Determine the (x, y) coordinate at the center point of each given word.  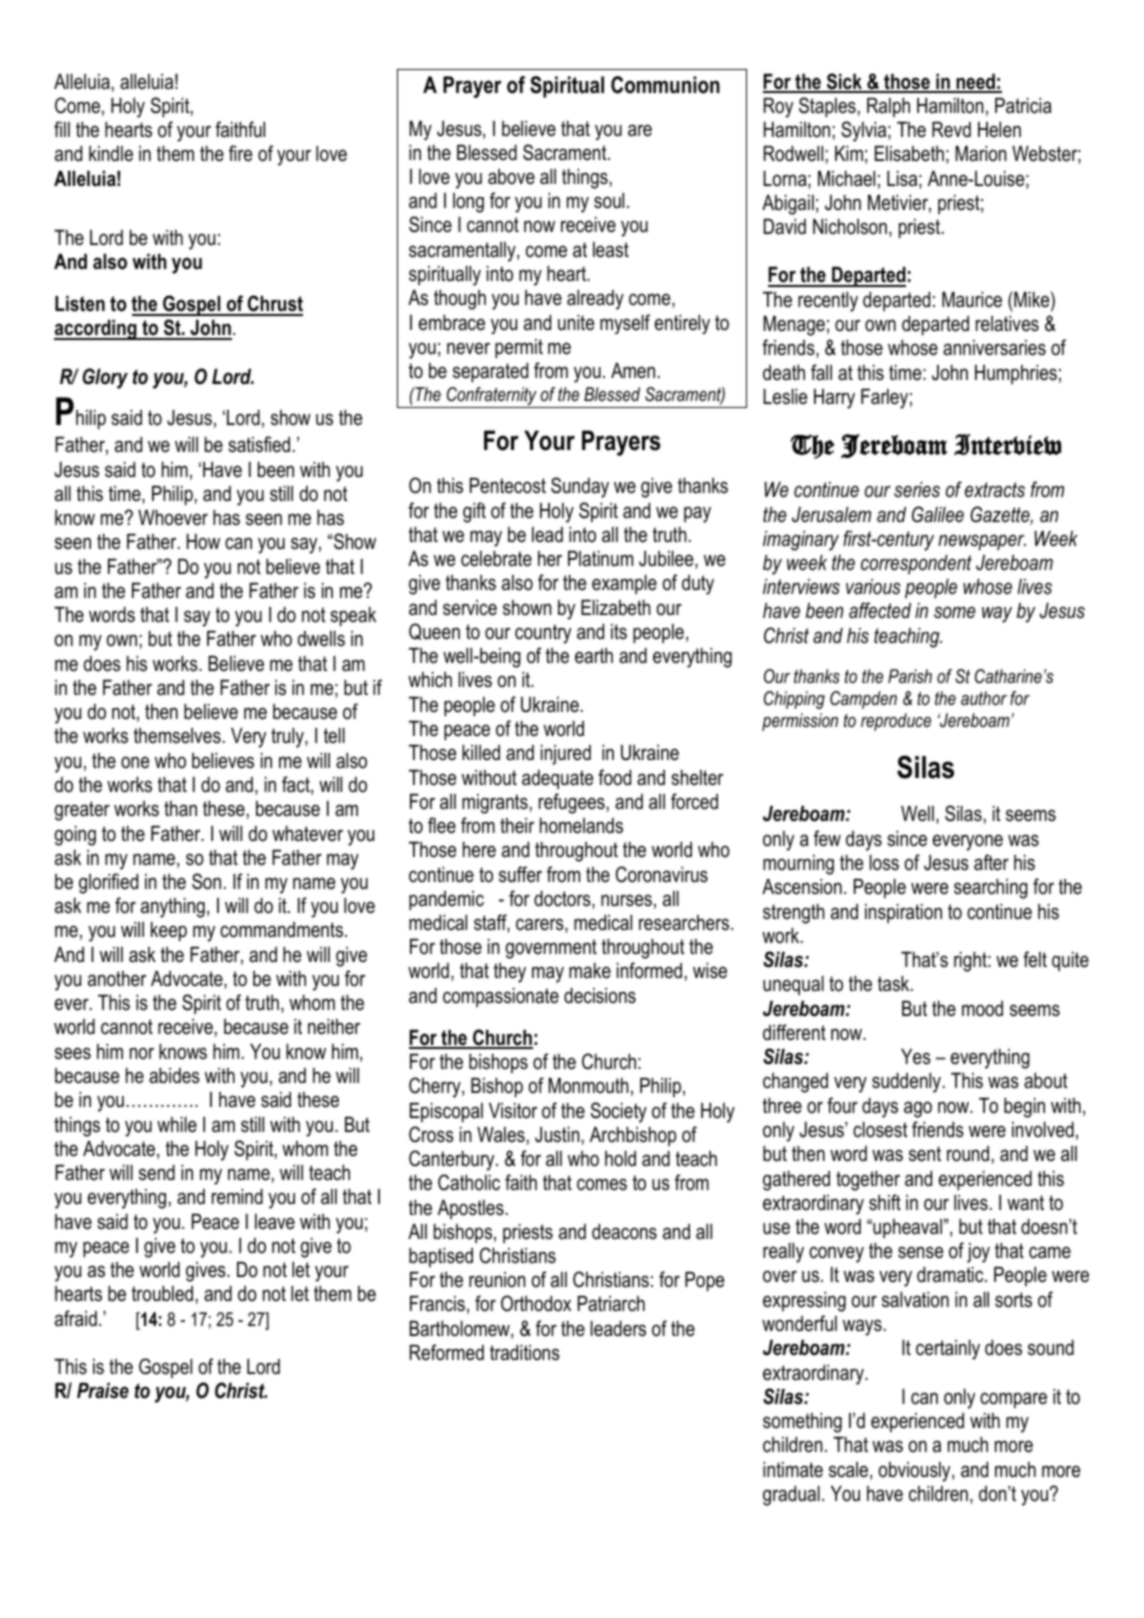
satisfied (259, 444)
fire (240, 153)
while (177, 1125)
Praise (103, 1391)
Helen (999, 130)
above (511, 177)
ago (918, 1109)
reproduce (896, 722)
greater (82, 811)
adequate (557, 780)
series (917, 490)
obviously (916, 1472)
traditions (525, 1353)
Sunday (580, 487)
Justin (557, 1135)
